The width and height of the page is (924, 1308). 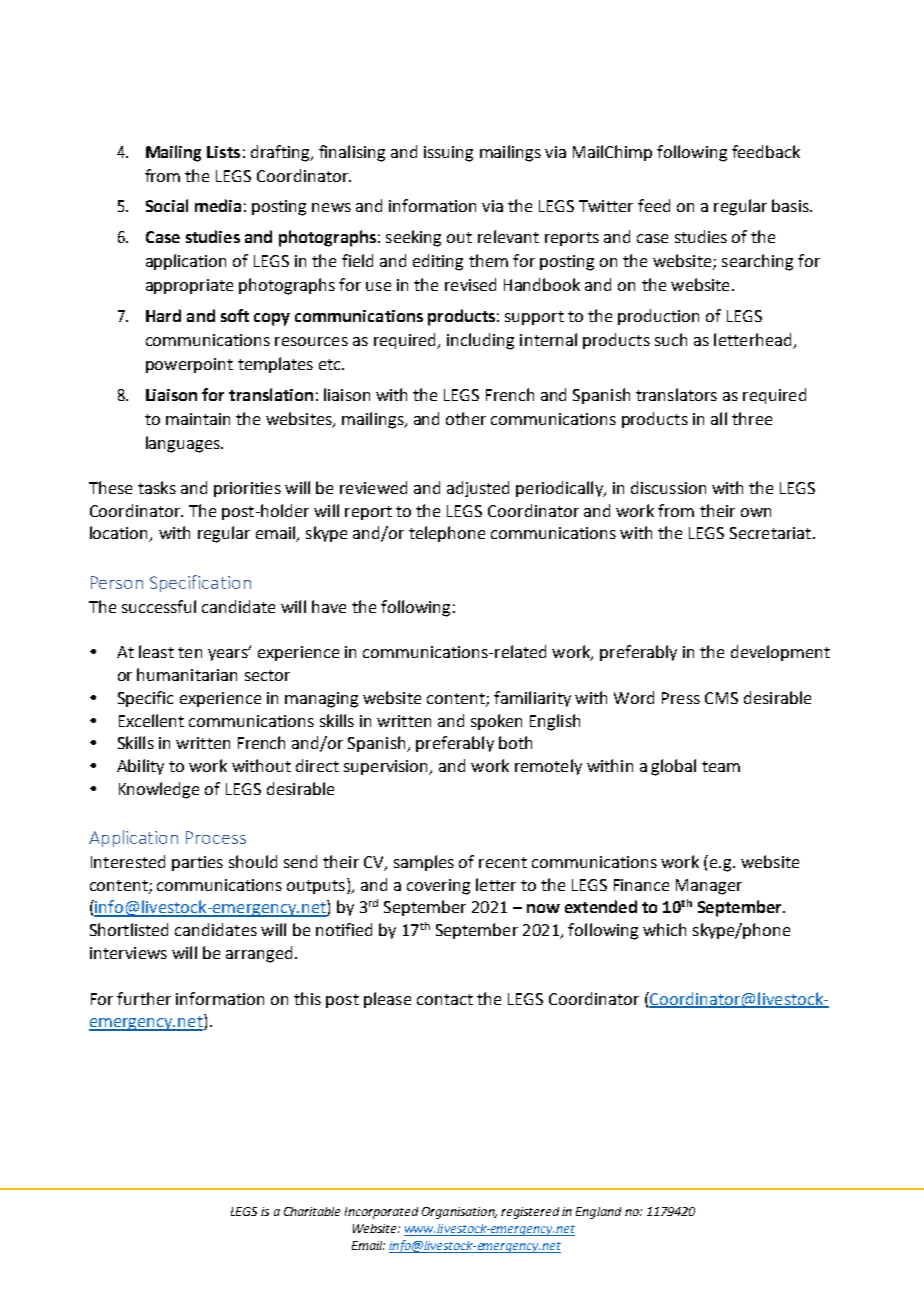 What do you see at coordinates (478, 489) in the page?
I see `adjusted` at bounding box center [478, 489].
